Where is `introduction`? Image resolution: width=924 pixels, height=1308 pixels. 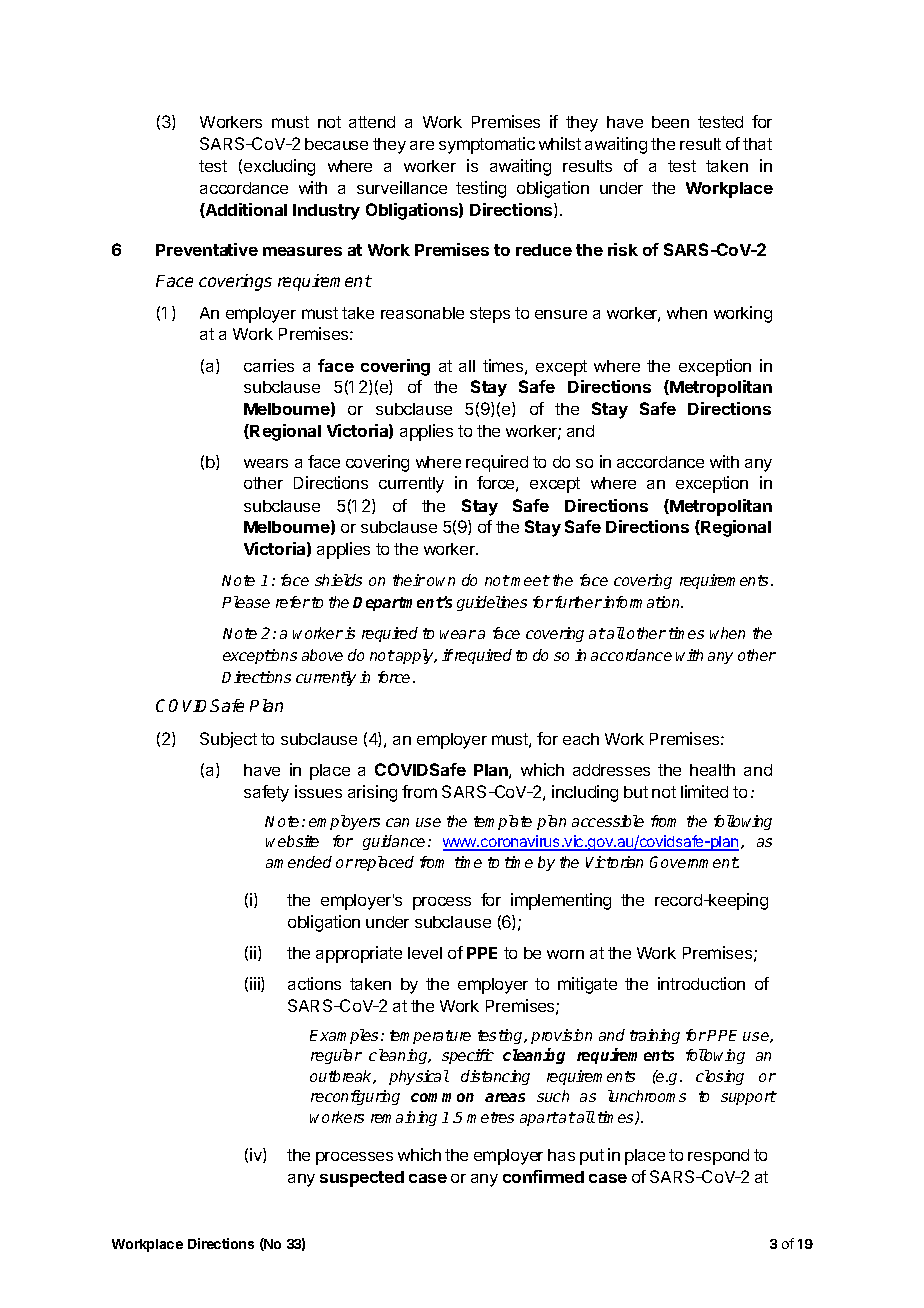 introduction is located at coordinates (701, 983).
